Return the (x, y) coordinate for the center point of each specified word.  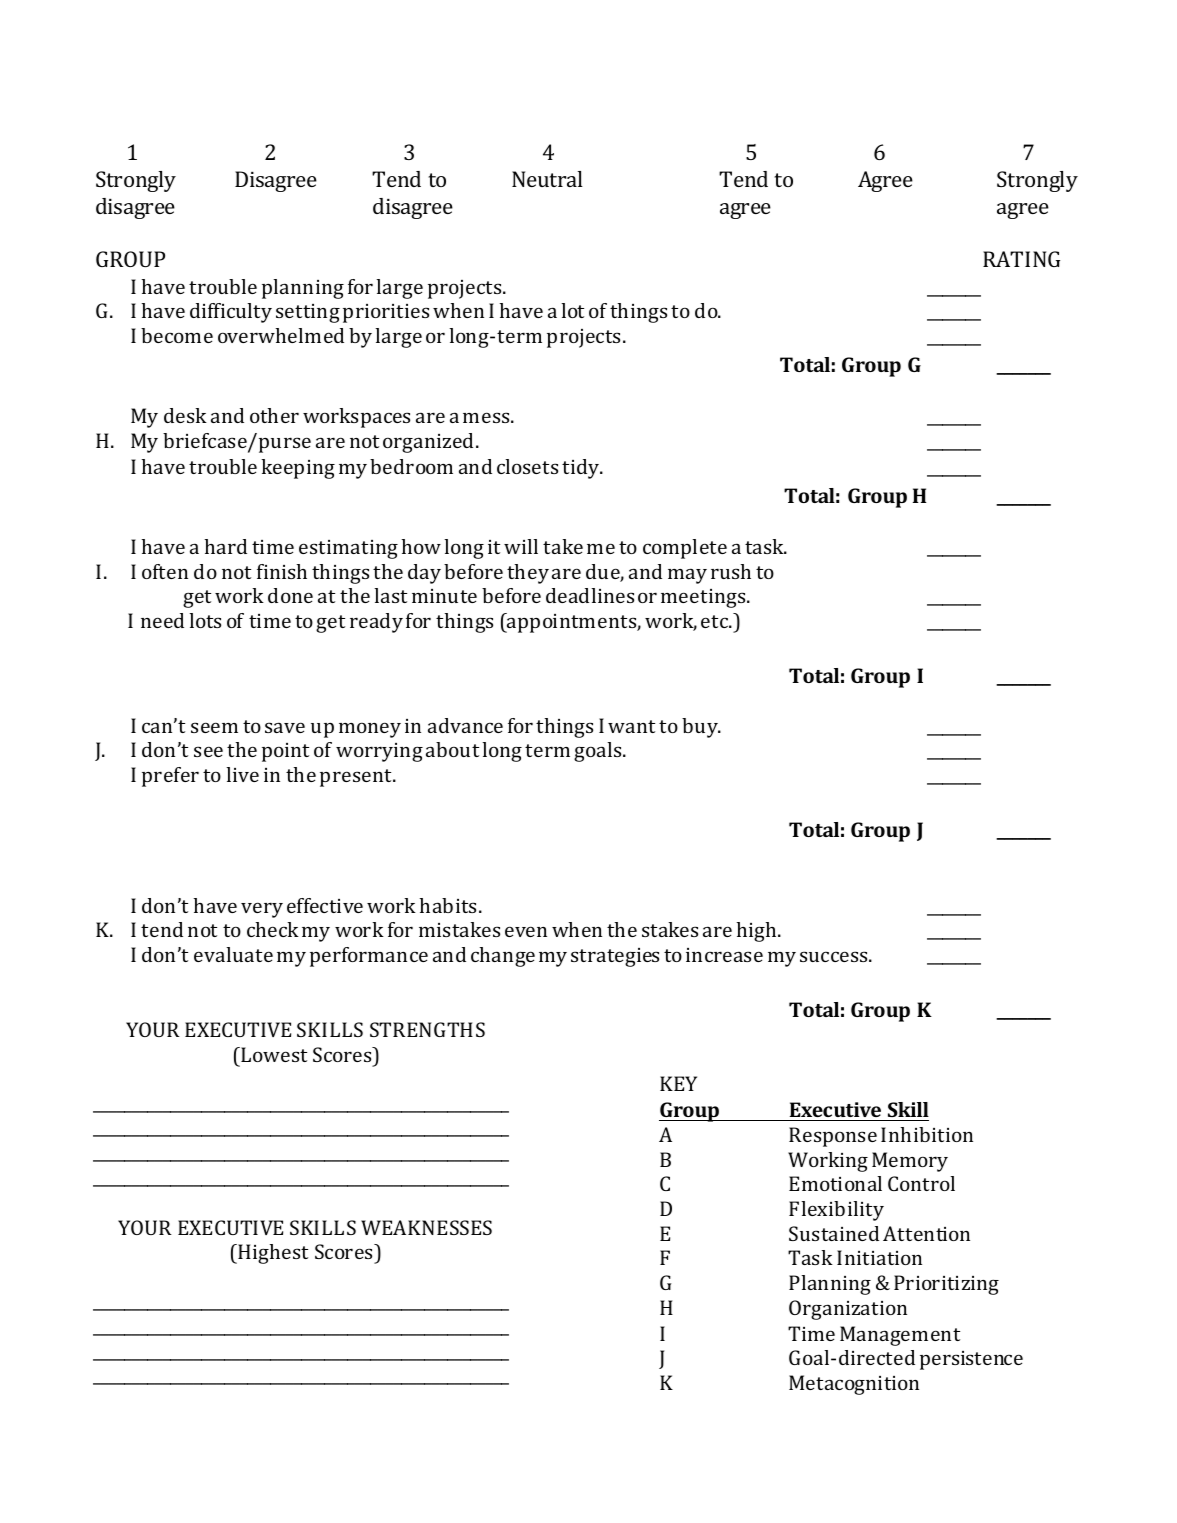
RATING (1021, 259)
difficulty (231, 313)
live (242, 774)
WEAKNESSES (426, 1227)
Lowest (273, 1054)
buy (701, 728)
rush (731, 571)
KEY (678, 1083)
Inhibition (927, 1134)
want (631, 726)
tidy (582, 469)
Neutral (547, 179)
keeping (298, 469)
